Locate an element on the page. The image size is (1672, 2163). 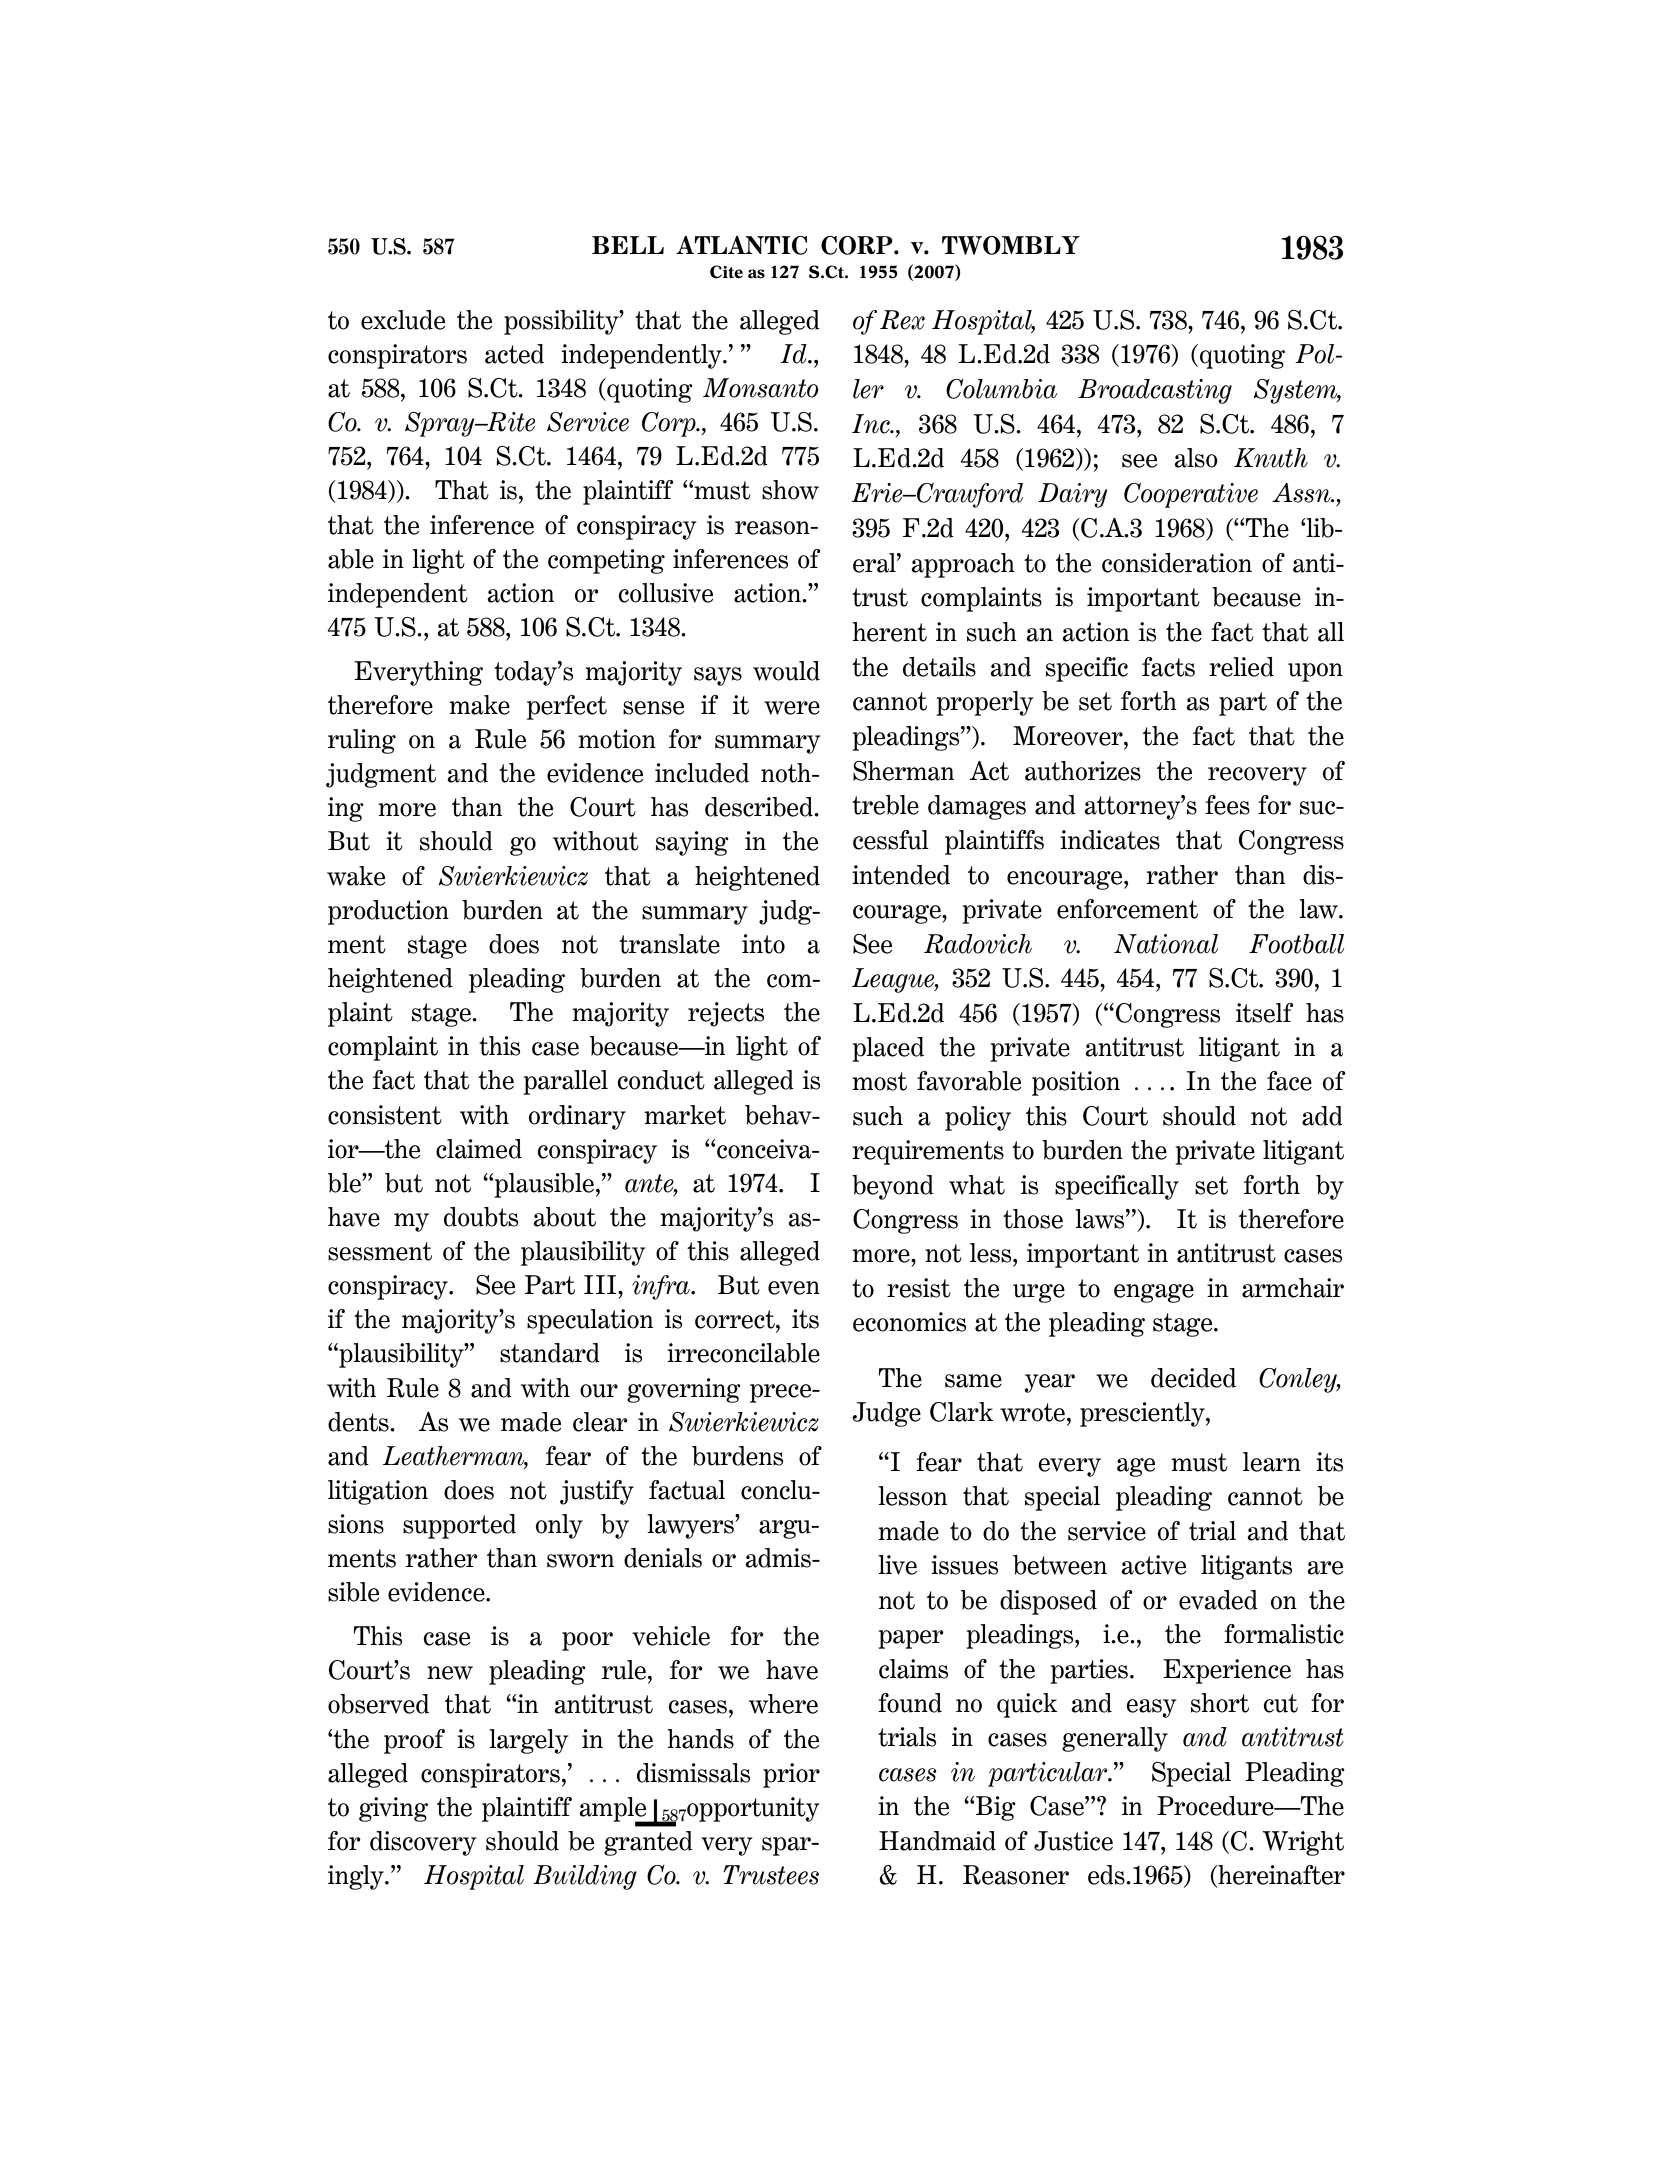
make is located at coordinates (479, 705).
